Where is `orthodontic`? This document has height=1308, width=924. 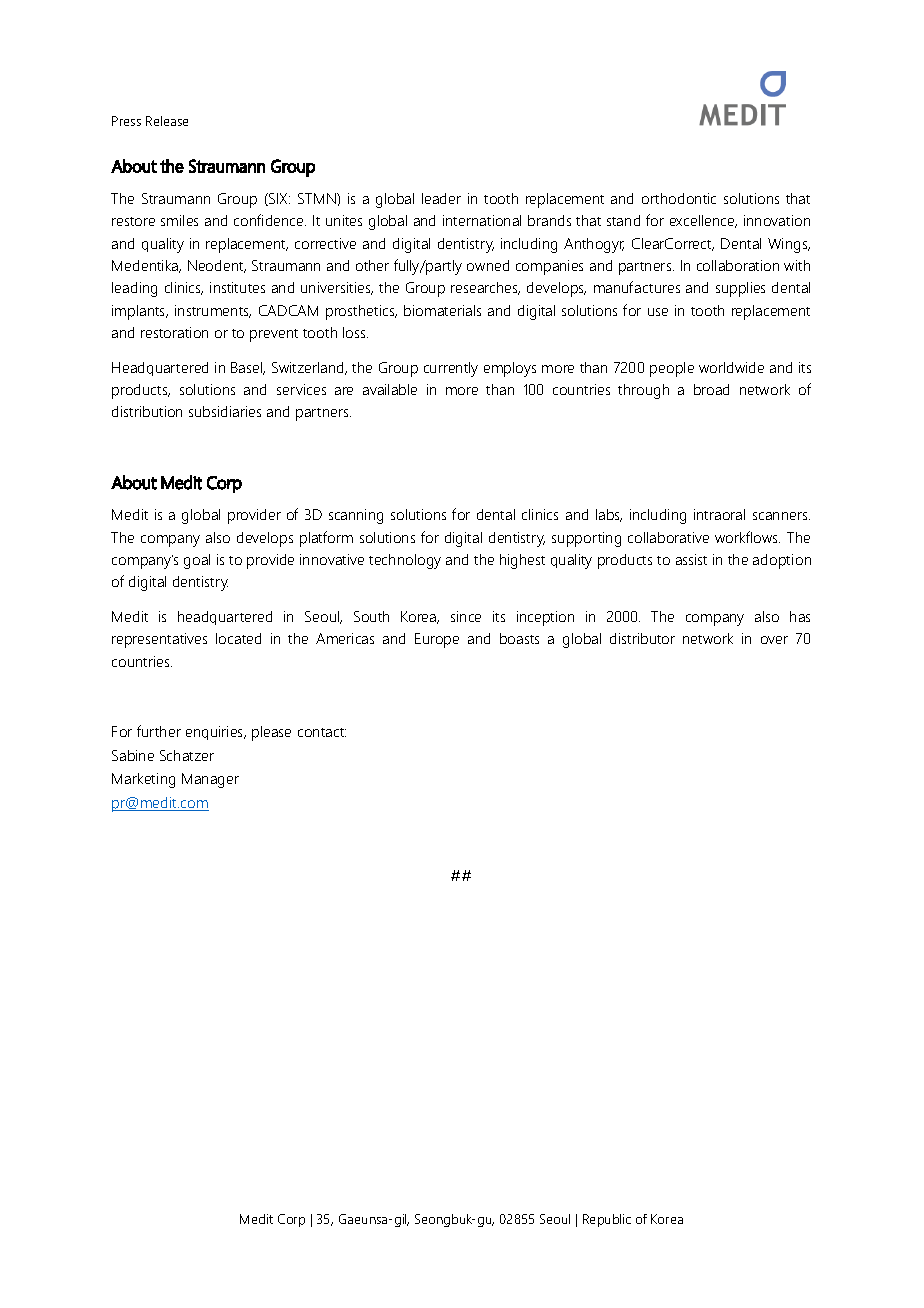 orthodontic is located at coordinates (679, 198).
